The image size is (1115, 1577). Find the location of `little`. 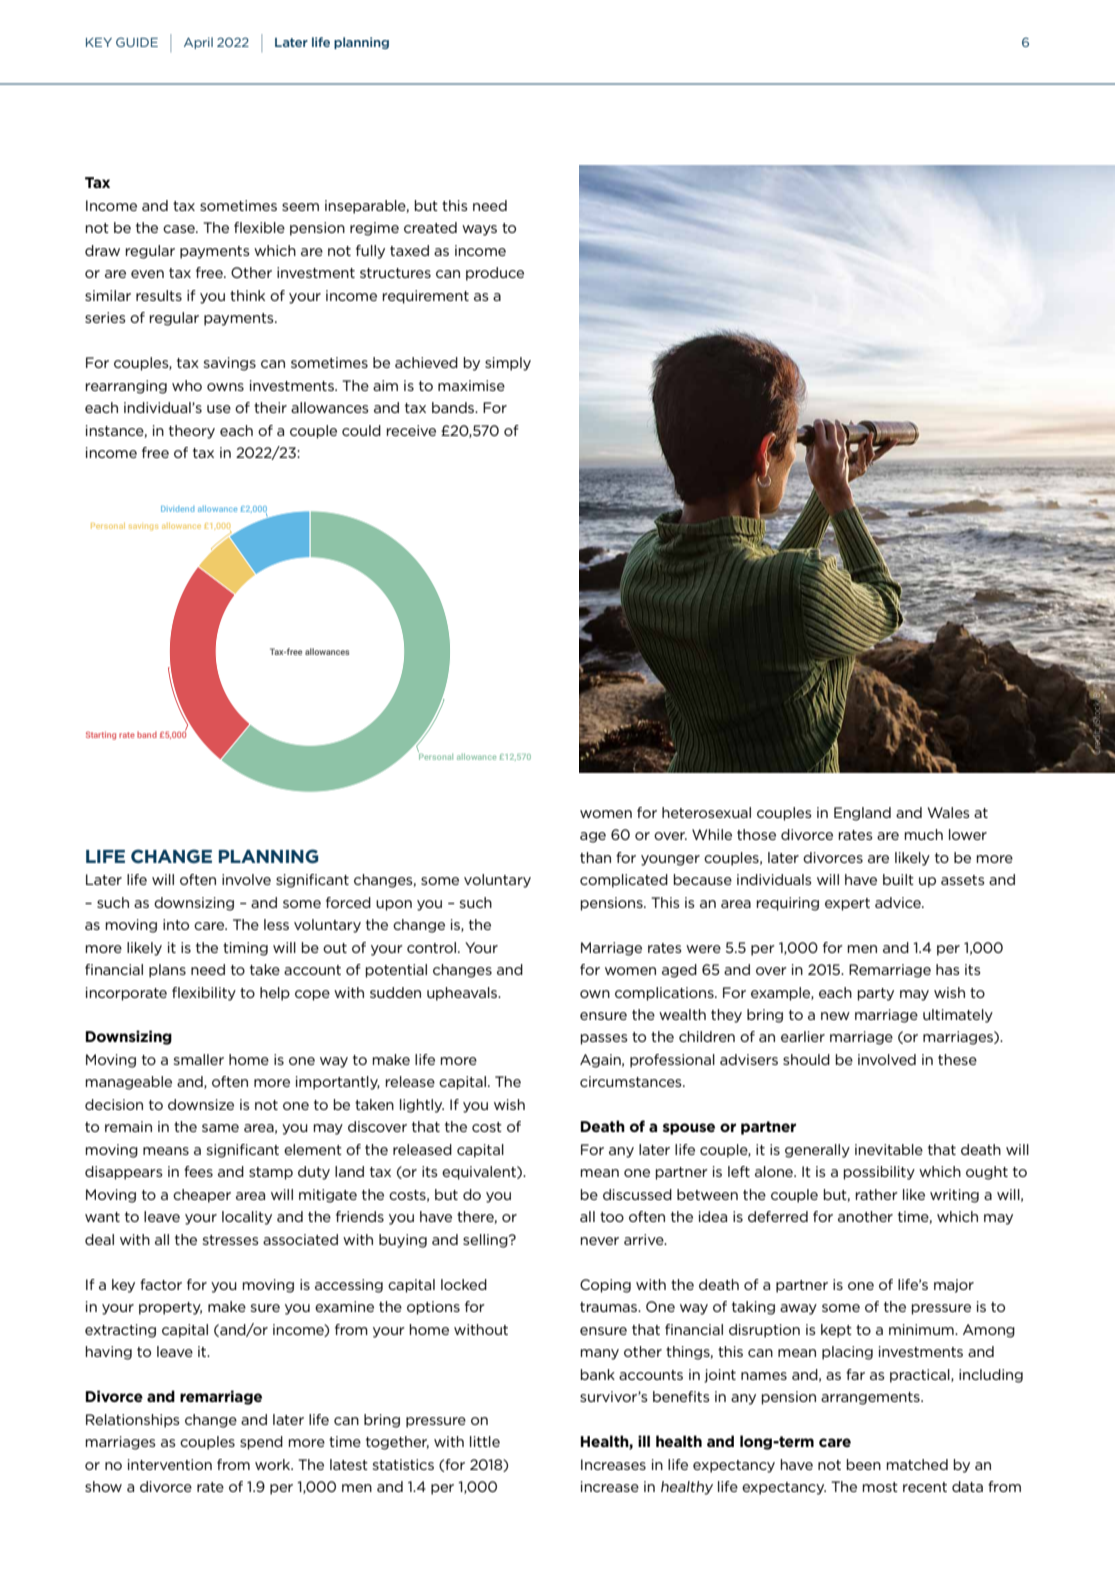

little is located at coordinates (485, 1441).
